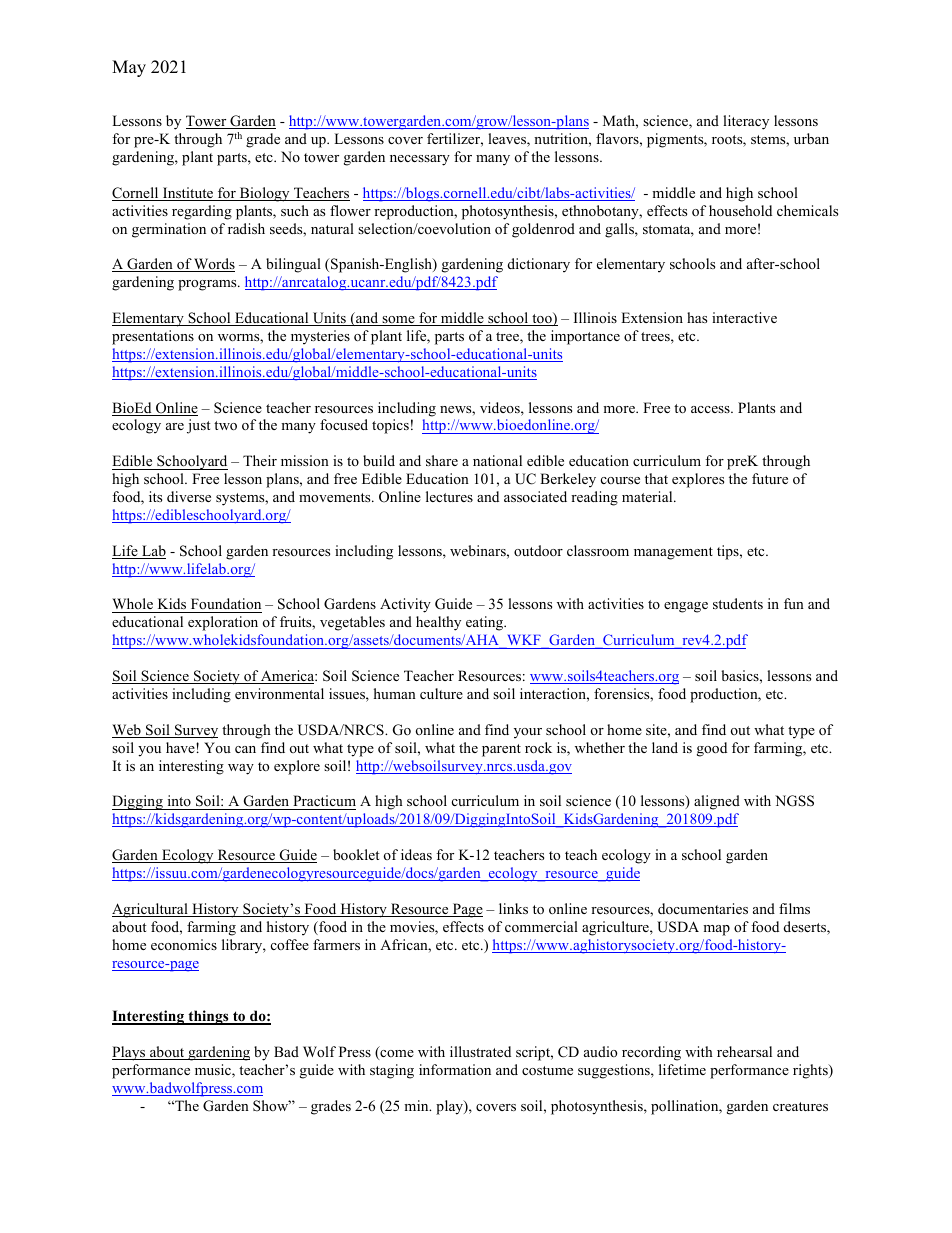 This screenshot has width=952, height=1233. I want to click on interactive, so click(744, 317).
